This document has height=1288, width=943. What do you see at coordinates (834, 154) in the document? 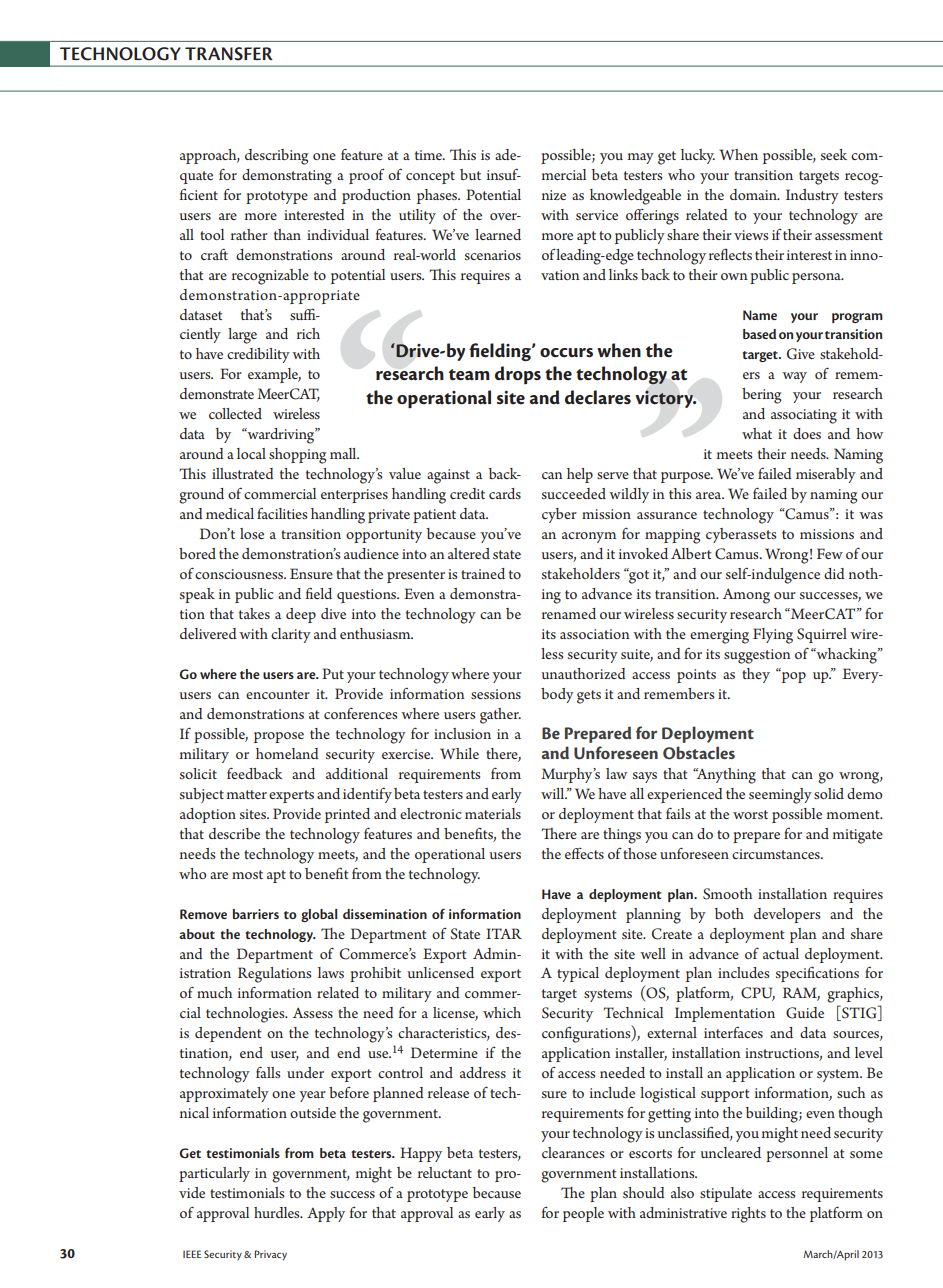
I see `seek` at bounding box center [834, 154].
